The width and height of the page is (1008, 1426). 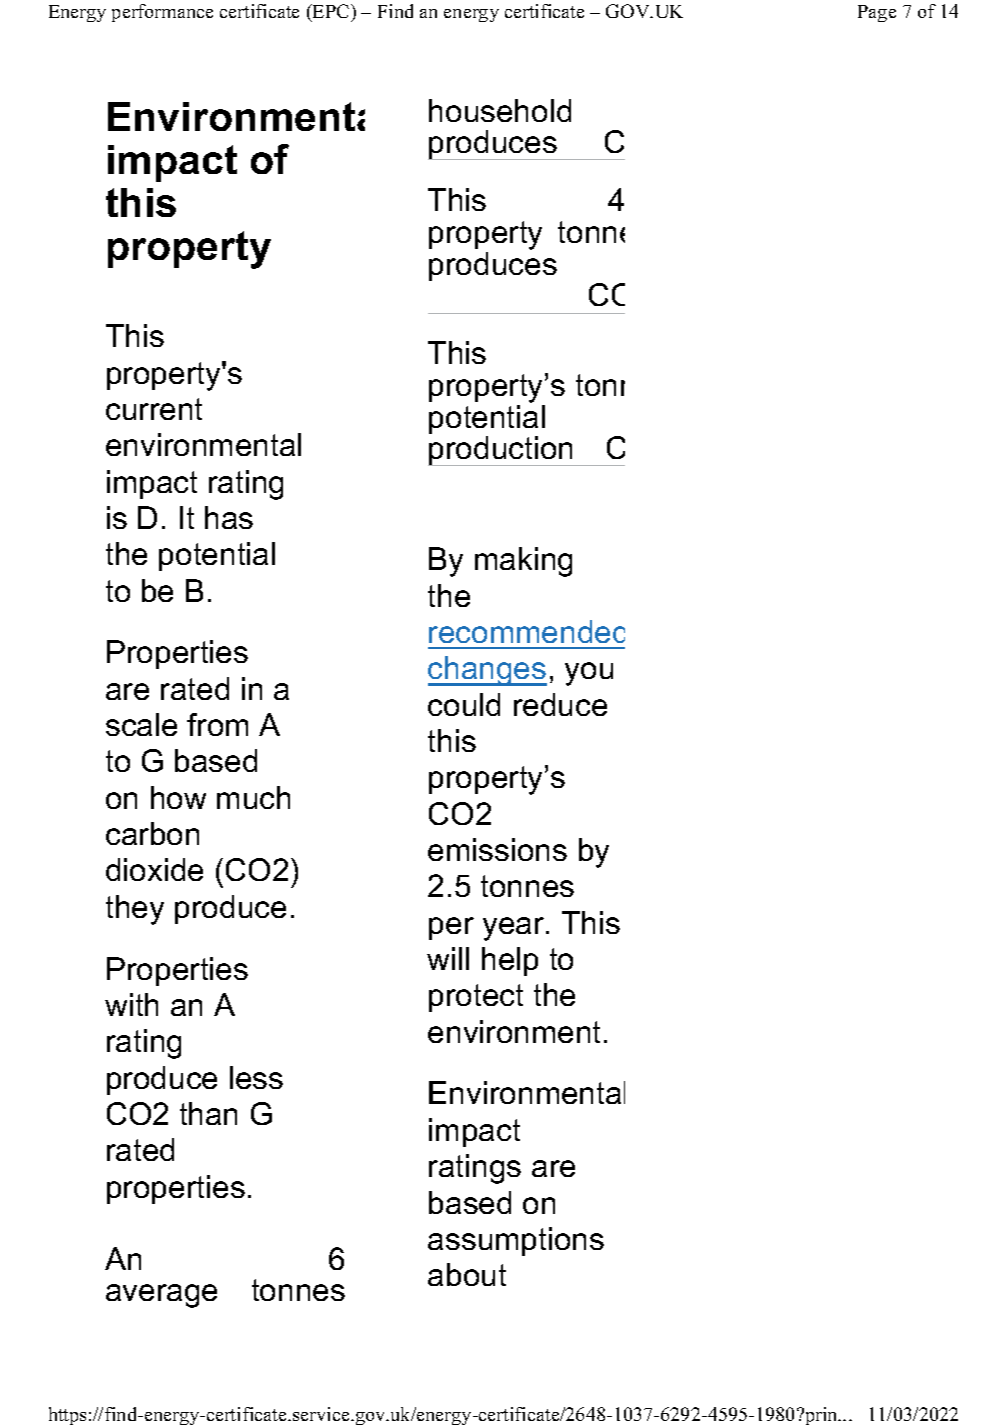 What do you see at coordinates (487, 671) in the page?
I see `changes` at bounding box center [487, 671].
